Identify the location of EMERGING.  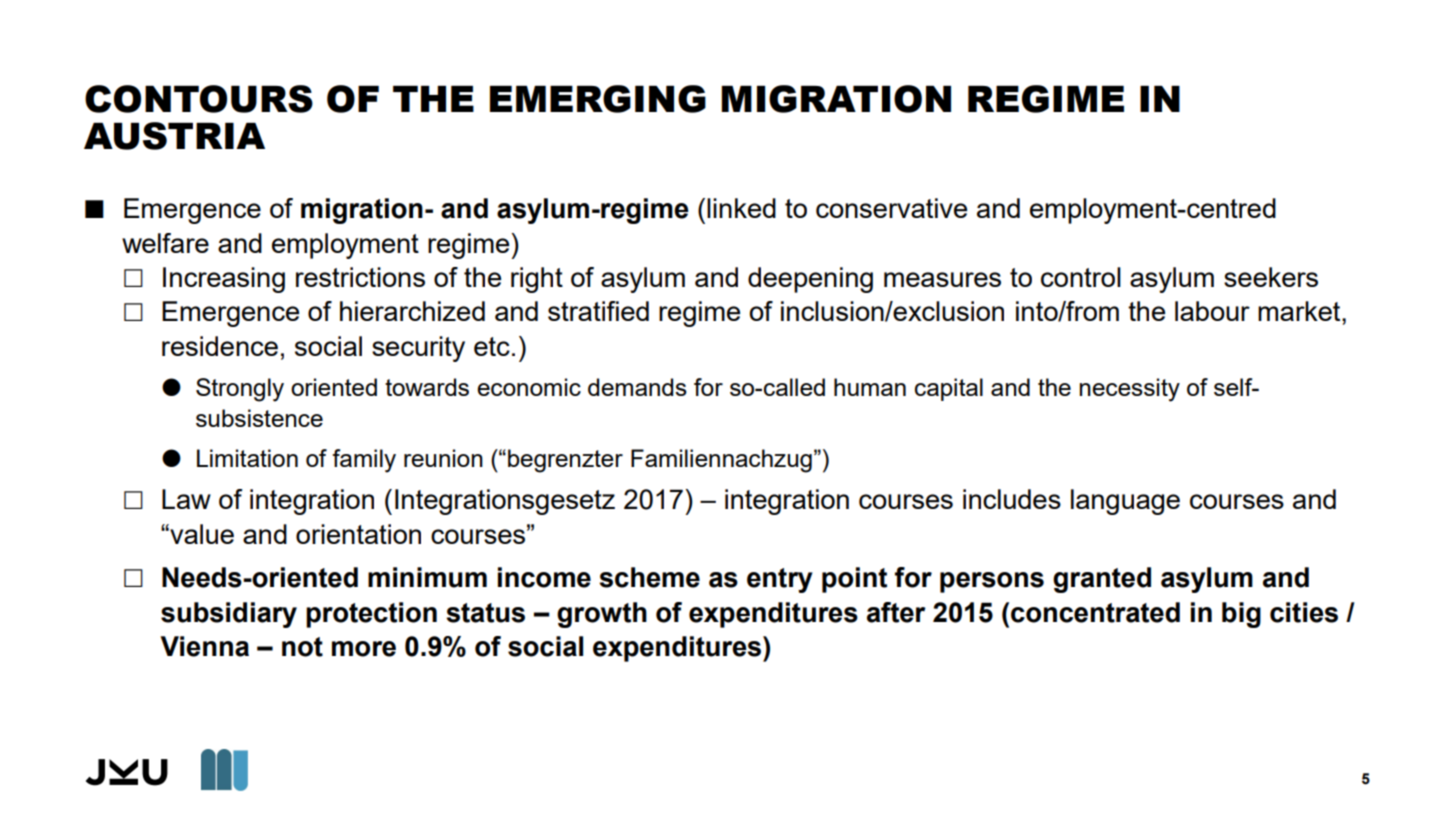
(598, 99).
